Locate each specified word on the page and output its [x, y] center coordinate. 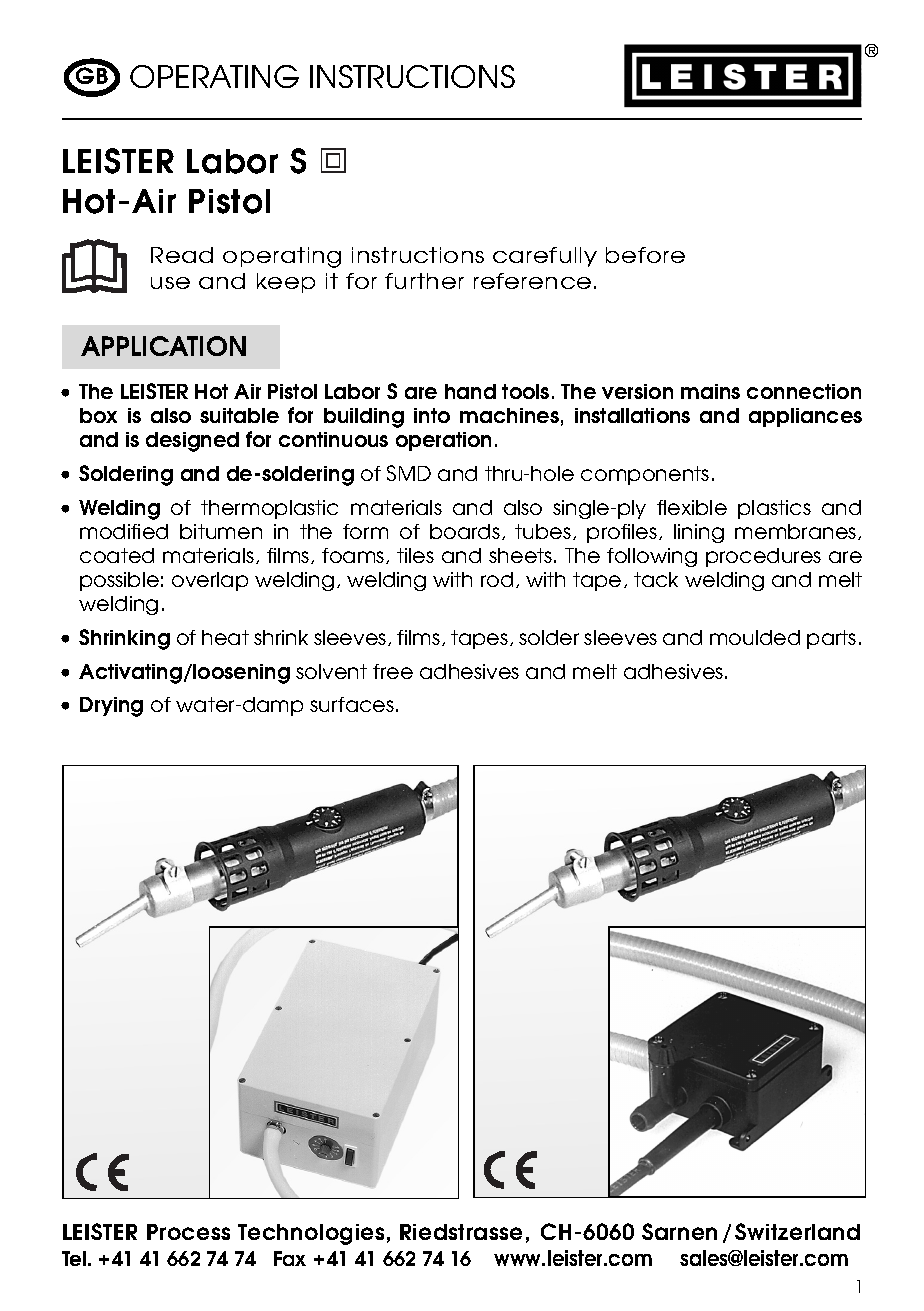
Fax [290, 1258]
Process [188, 1232]
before [645, 255]
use [170, 283]
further [424, 281]
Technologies [311, 1234]
